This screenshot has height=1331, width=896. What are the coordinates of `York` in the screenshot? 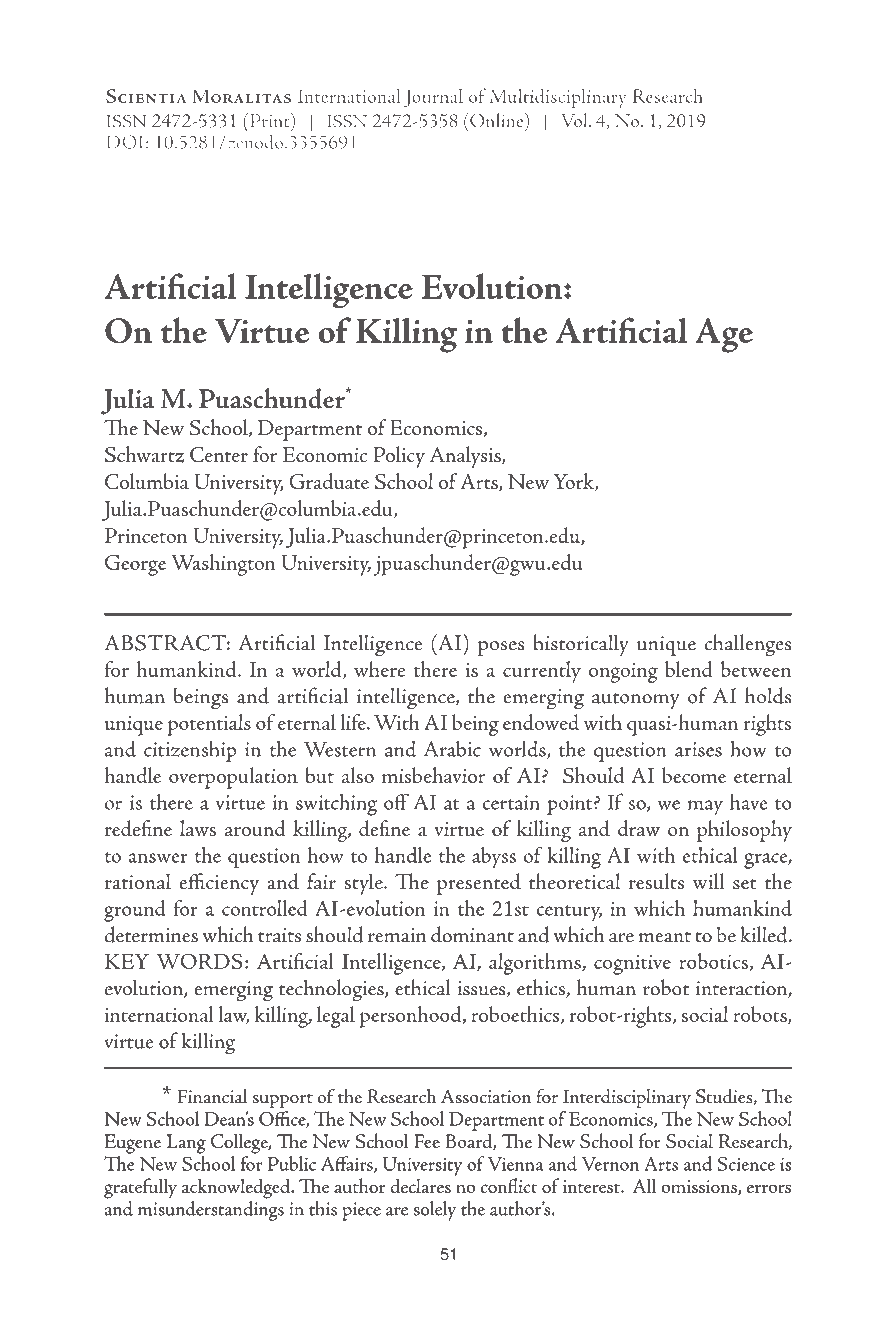 It's located at (575, 482).
